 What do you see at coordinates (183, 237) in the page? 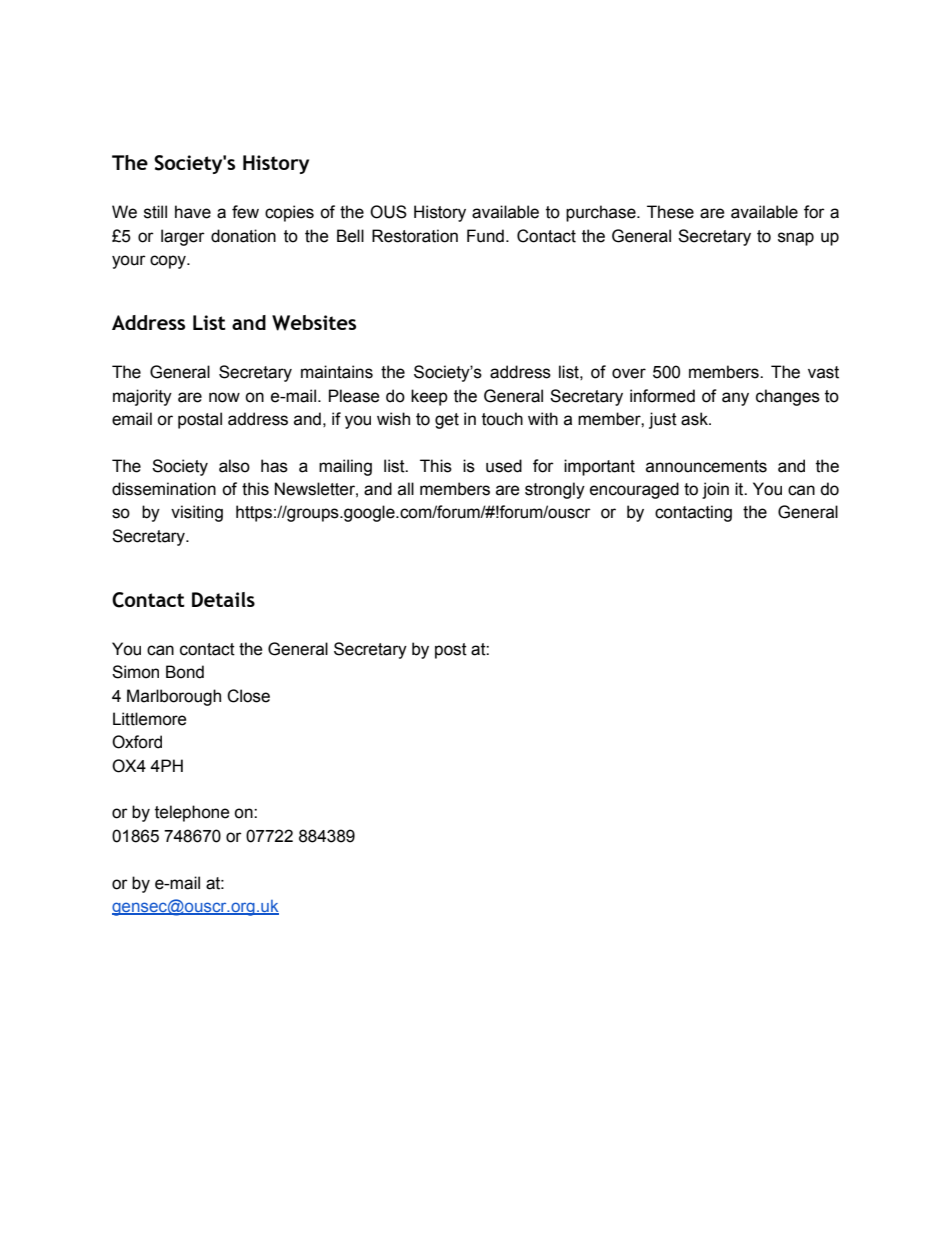
I see `larger` at bounding box center [183, 237].
